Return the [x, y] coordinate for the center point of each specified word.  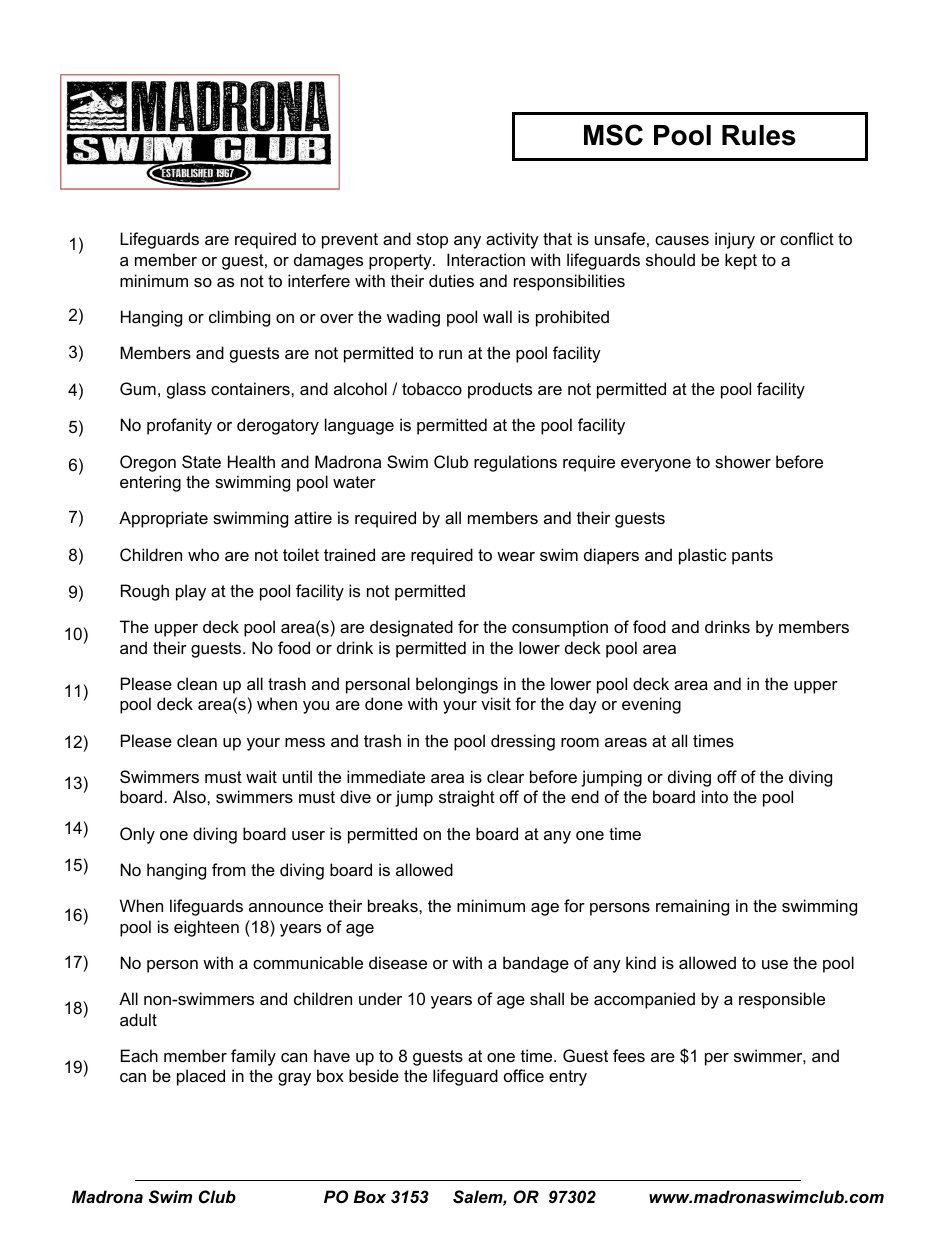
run [450, 354]
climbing [239, 318]
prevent [350, 241]
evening [651, 705]
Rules [759, 135]
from [229, 869]
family [253, 1057]
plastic [703, 556]
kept [741, 261]
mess [305, 742]
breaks [394, 905]
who [203, 554]
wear [516, 556]
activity [512, 240]
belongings [457, 685]
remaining [692, 907]
